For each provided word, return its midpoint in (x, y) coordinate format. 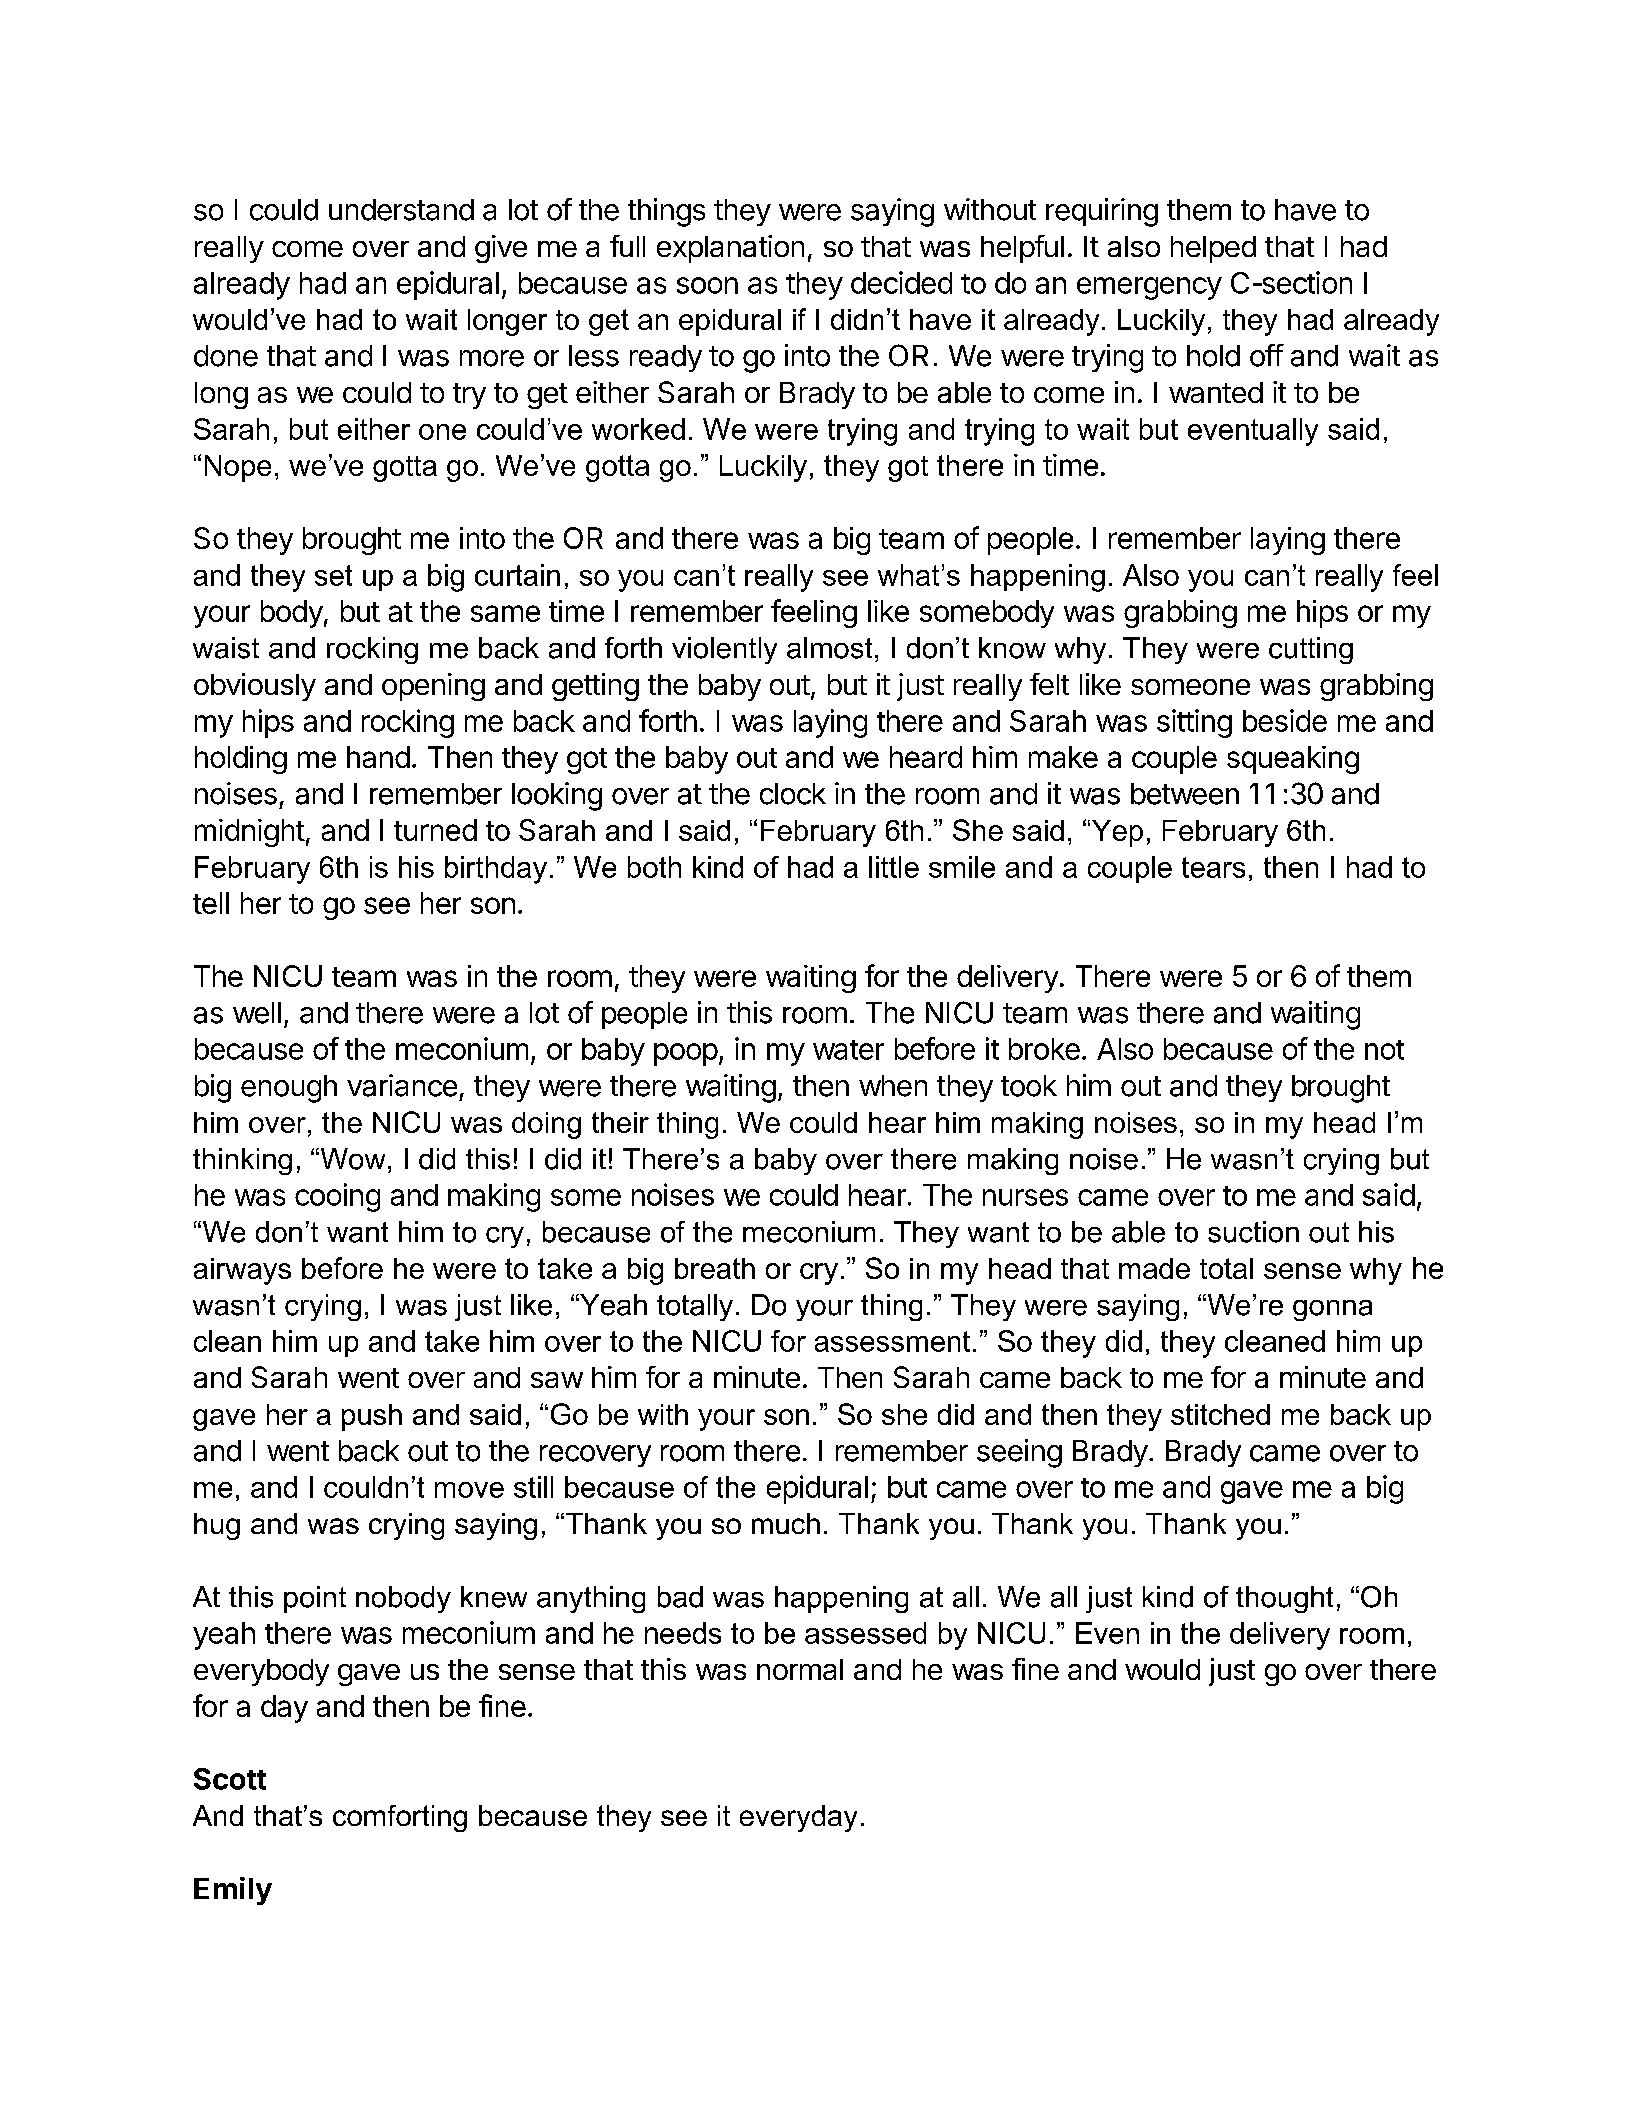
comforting (400, 1818)
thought (1284, 1599)
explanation (730, 249)
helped (1213, 249)
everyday (798, 1818)
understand (401, 210)
